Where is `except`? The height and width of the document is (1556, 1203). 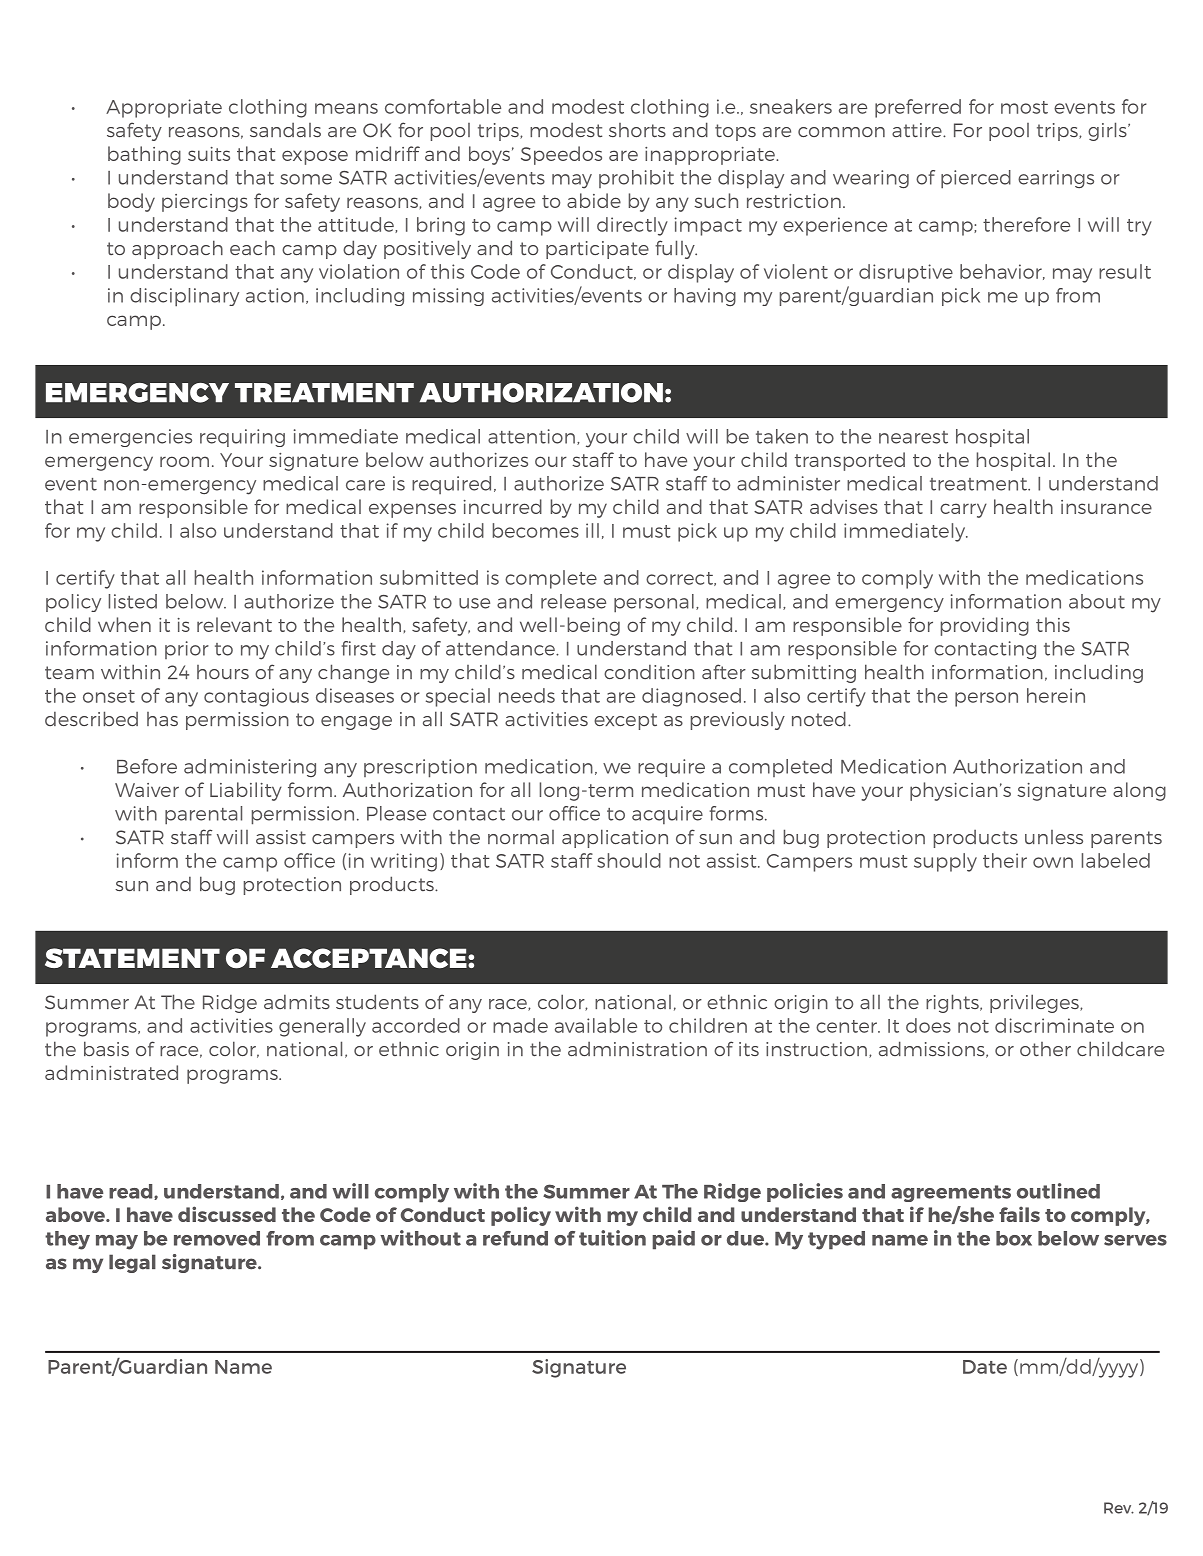 except is located at coordinates (625, 721).
